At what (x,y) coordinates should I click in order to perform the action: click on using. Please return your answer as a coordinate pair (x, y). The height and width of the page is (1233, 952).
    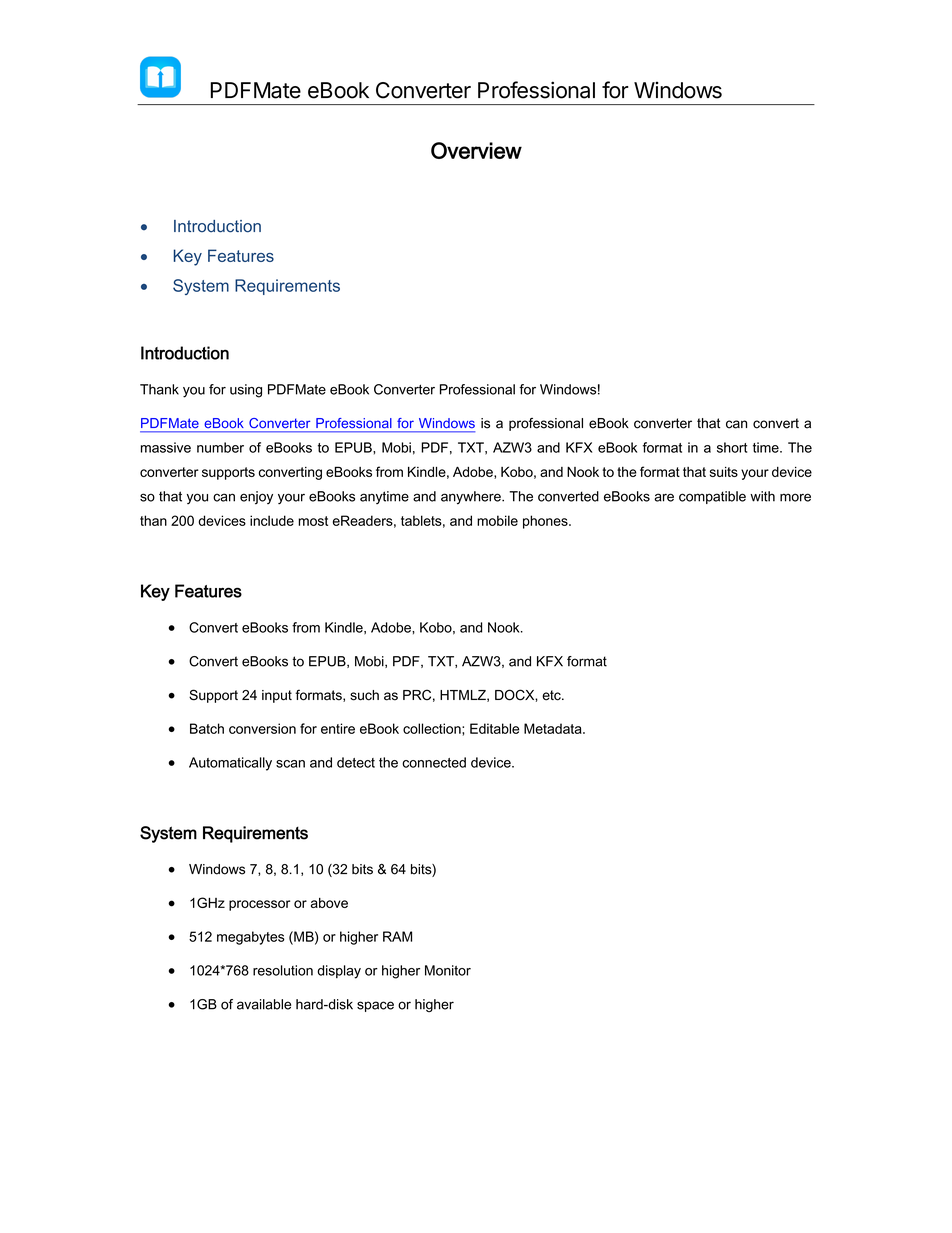
    Looking at the image, I should click on (246, 391).
